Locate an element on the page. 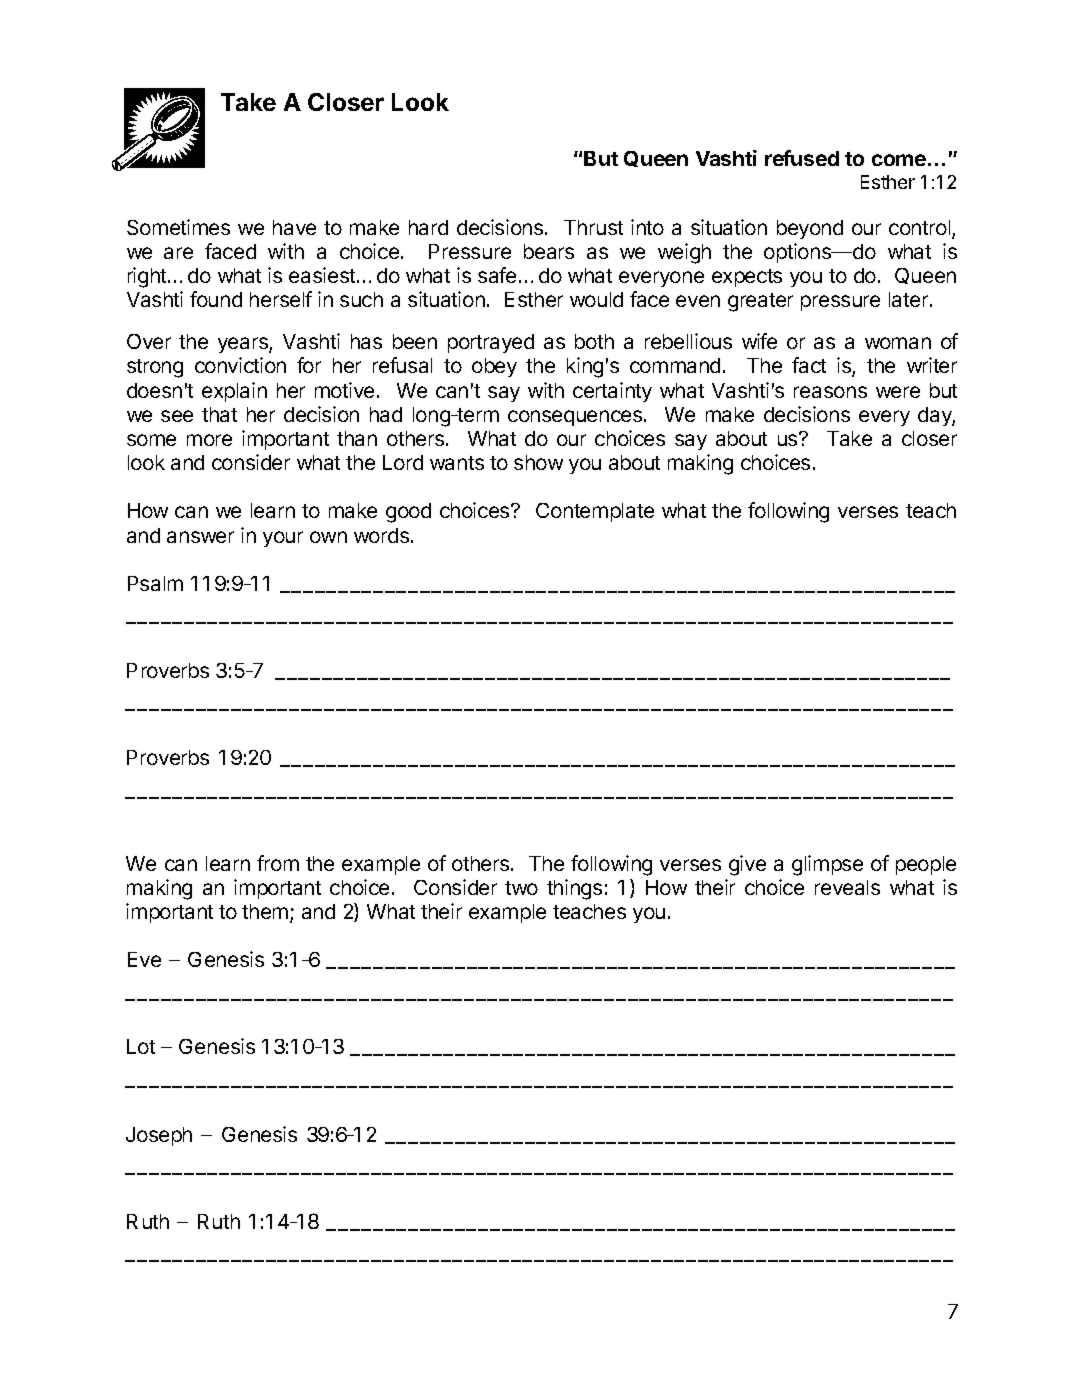 This image has height=1387, width=1071. reveals is located at coordinates (847, 887).
